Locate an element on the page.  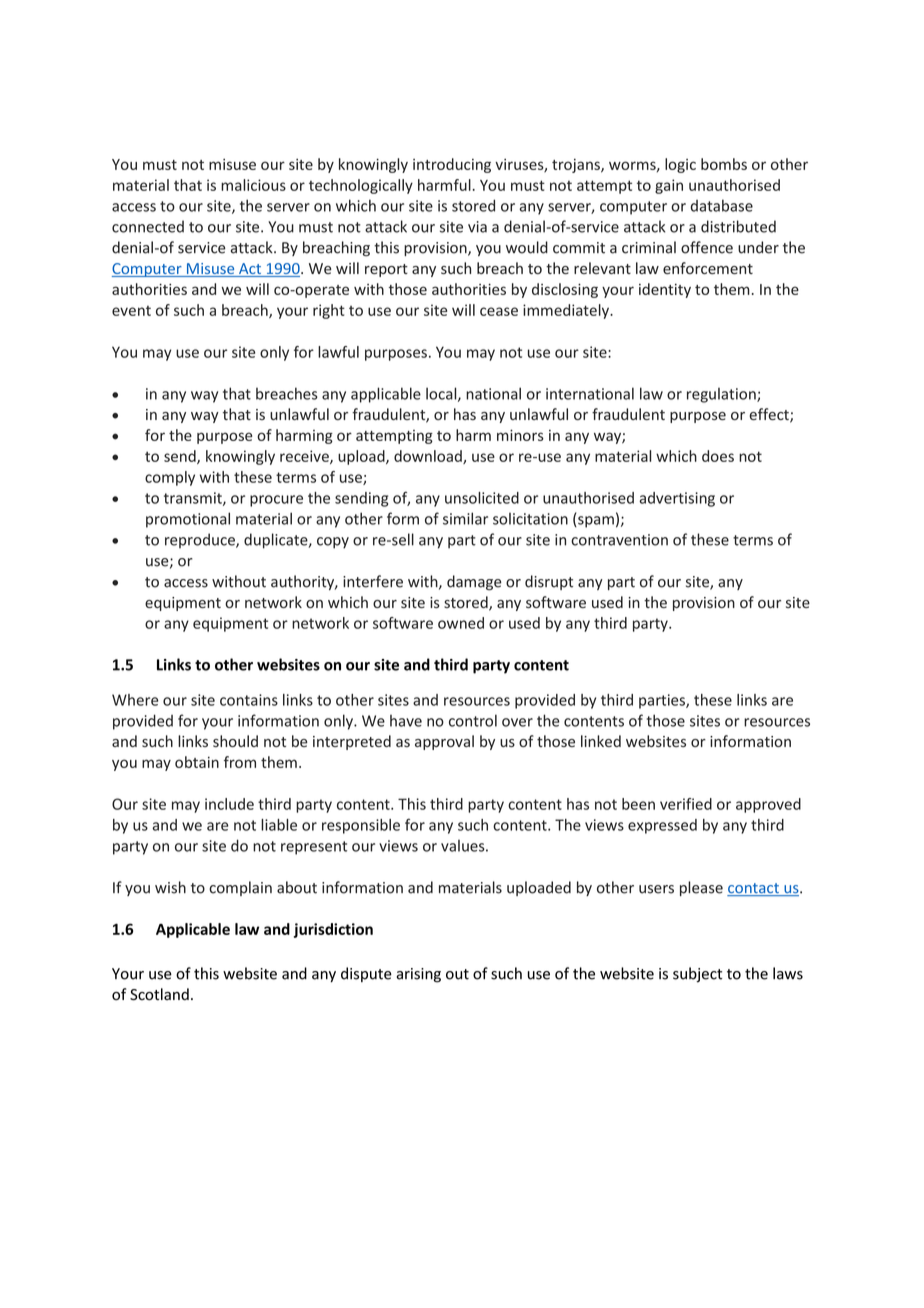
damage is located at coordinates (474, 583).
